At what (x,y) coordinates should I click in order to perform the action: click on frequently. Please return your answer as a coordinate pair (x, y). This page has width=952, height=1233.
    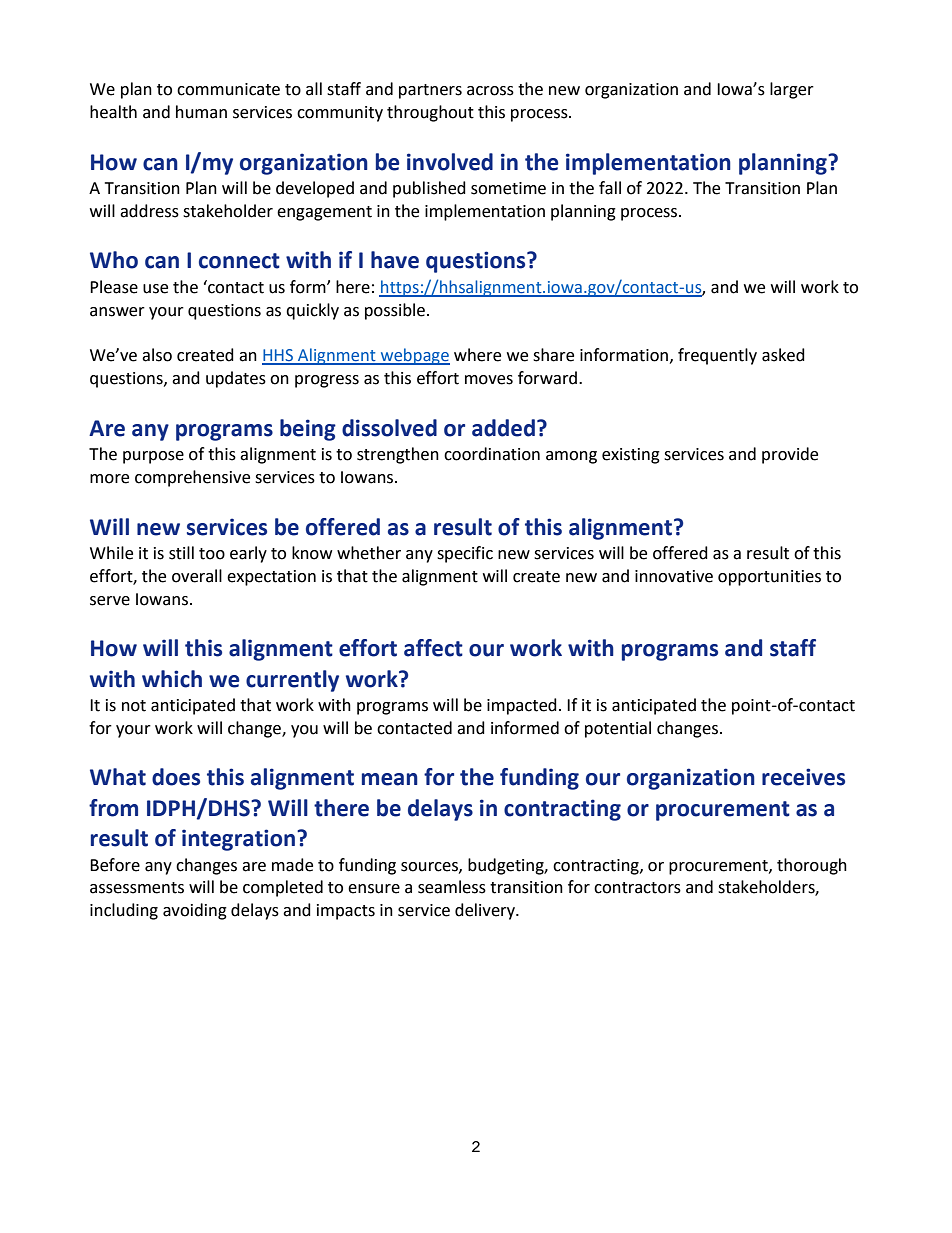
    Looking at the image, I should click on (717, 356).
